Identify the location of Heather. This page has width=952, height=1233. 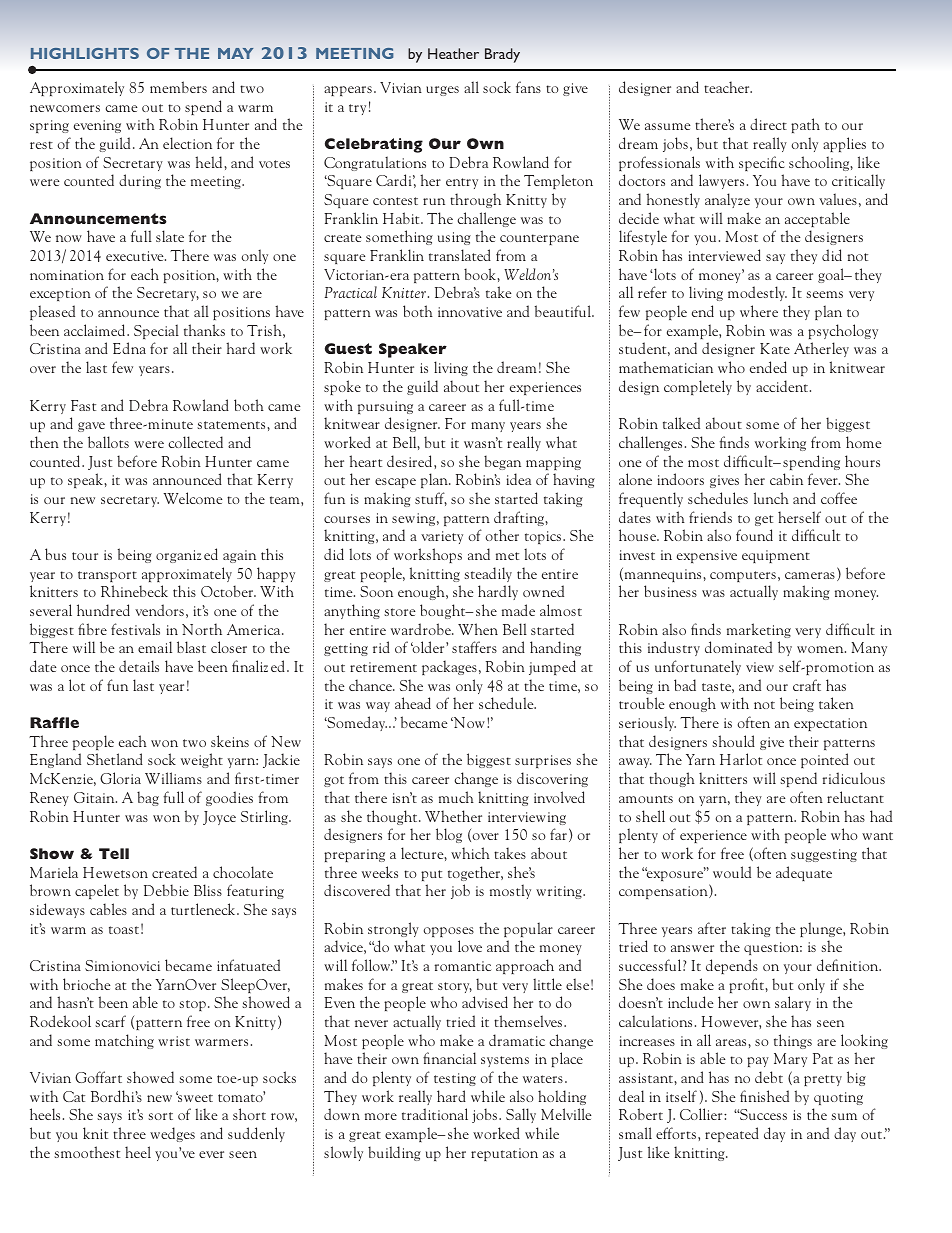
(453, 53).
